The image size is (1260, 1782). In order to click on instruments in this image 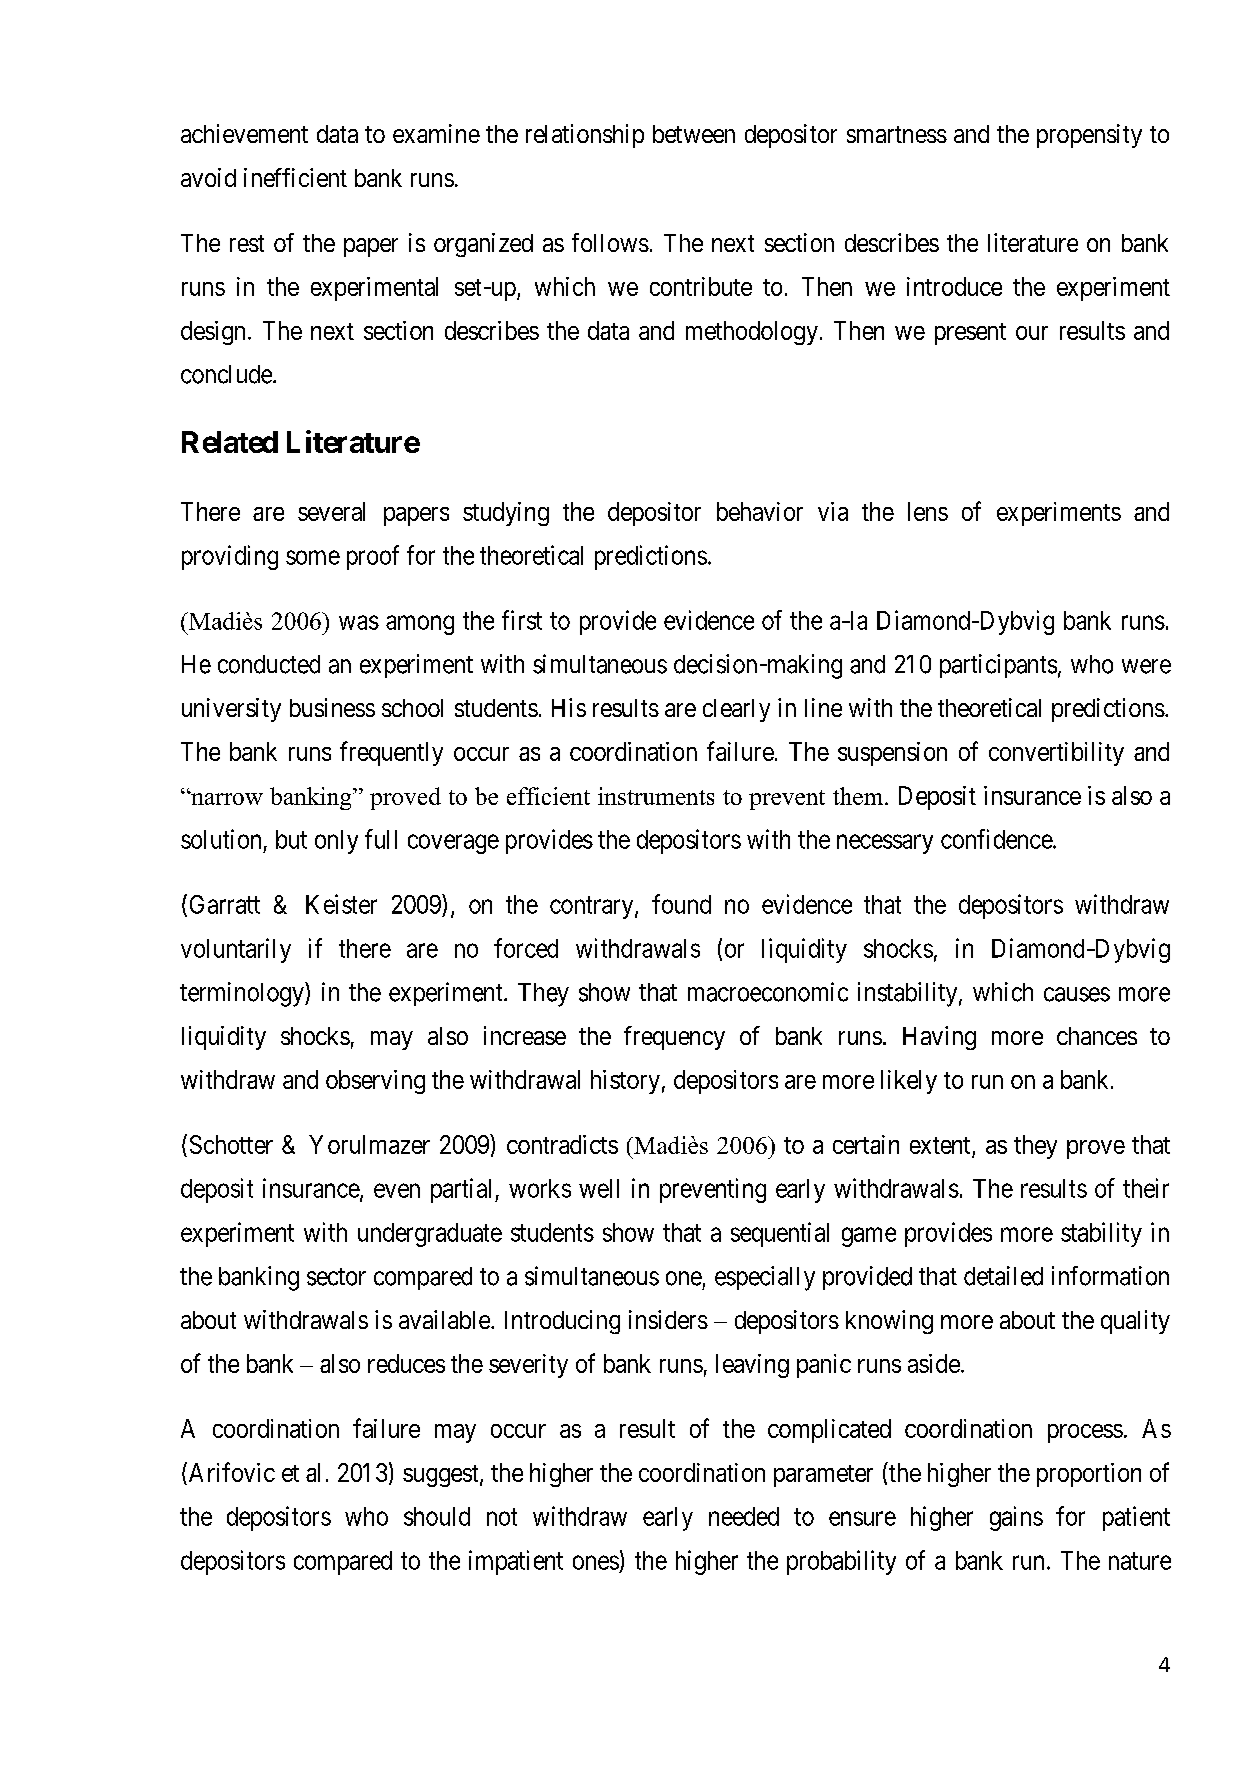, I will do `click(656, 796)`.
